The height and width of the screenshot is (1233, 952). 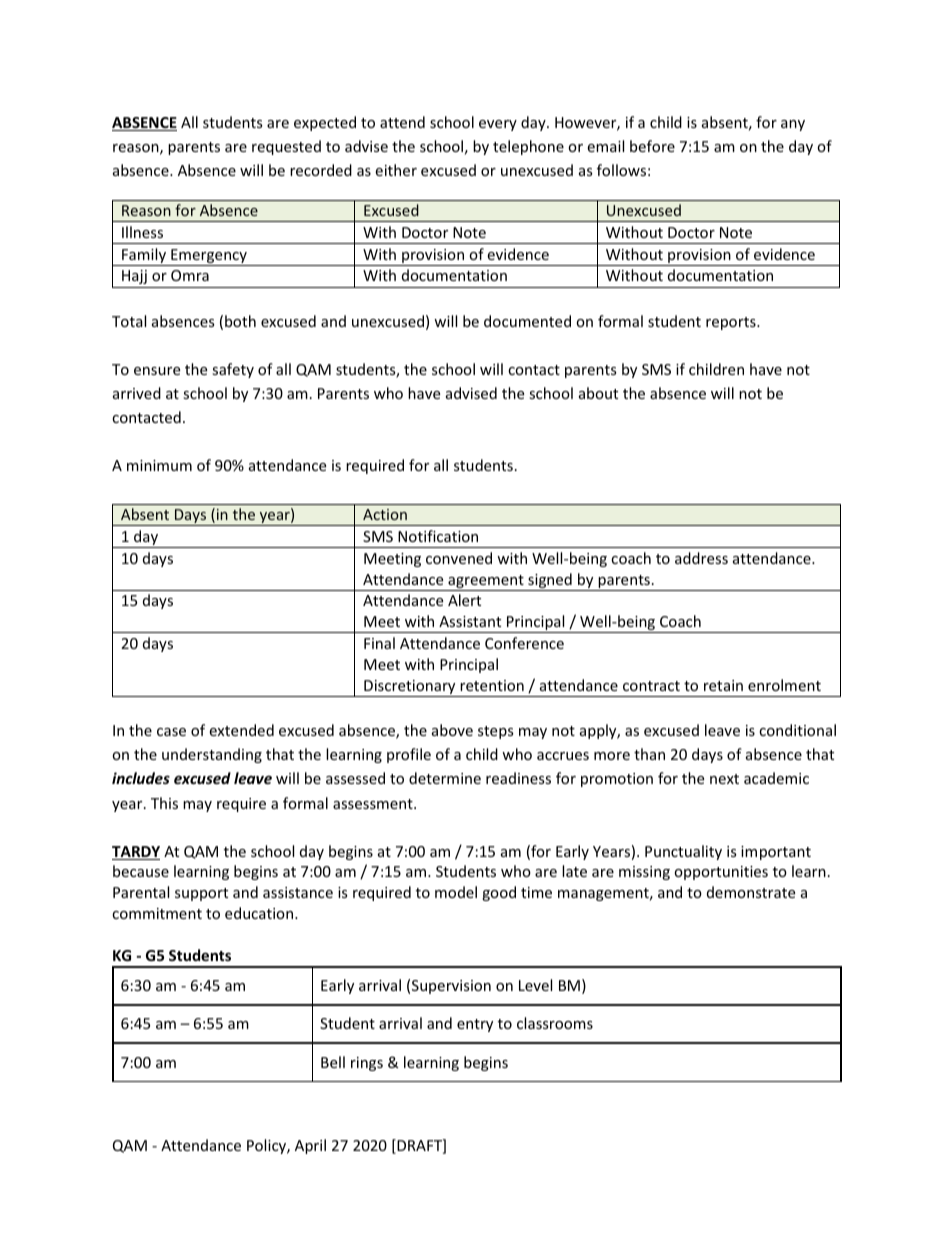 What do you see at coordinates (723, 685) in the screenshot?
I see `retain` at bounding box center [723, 685].
